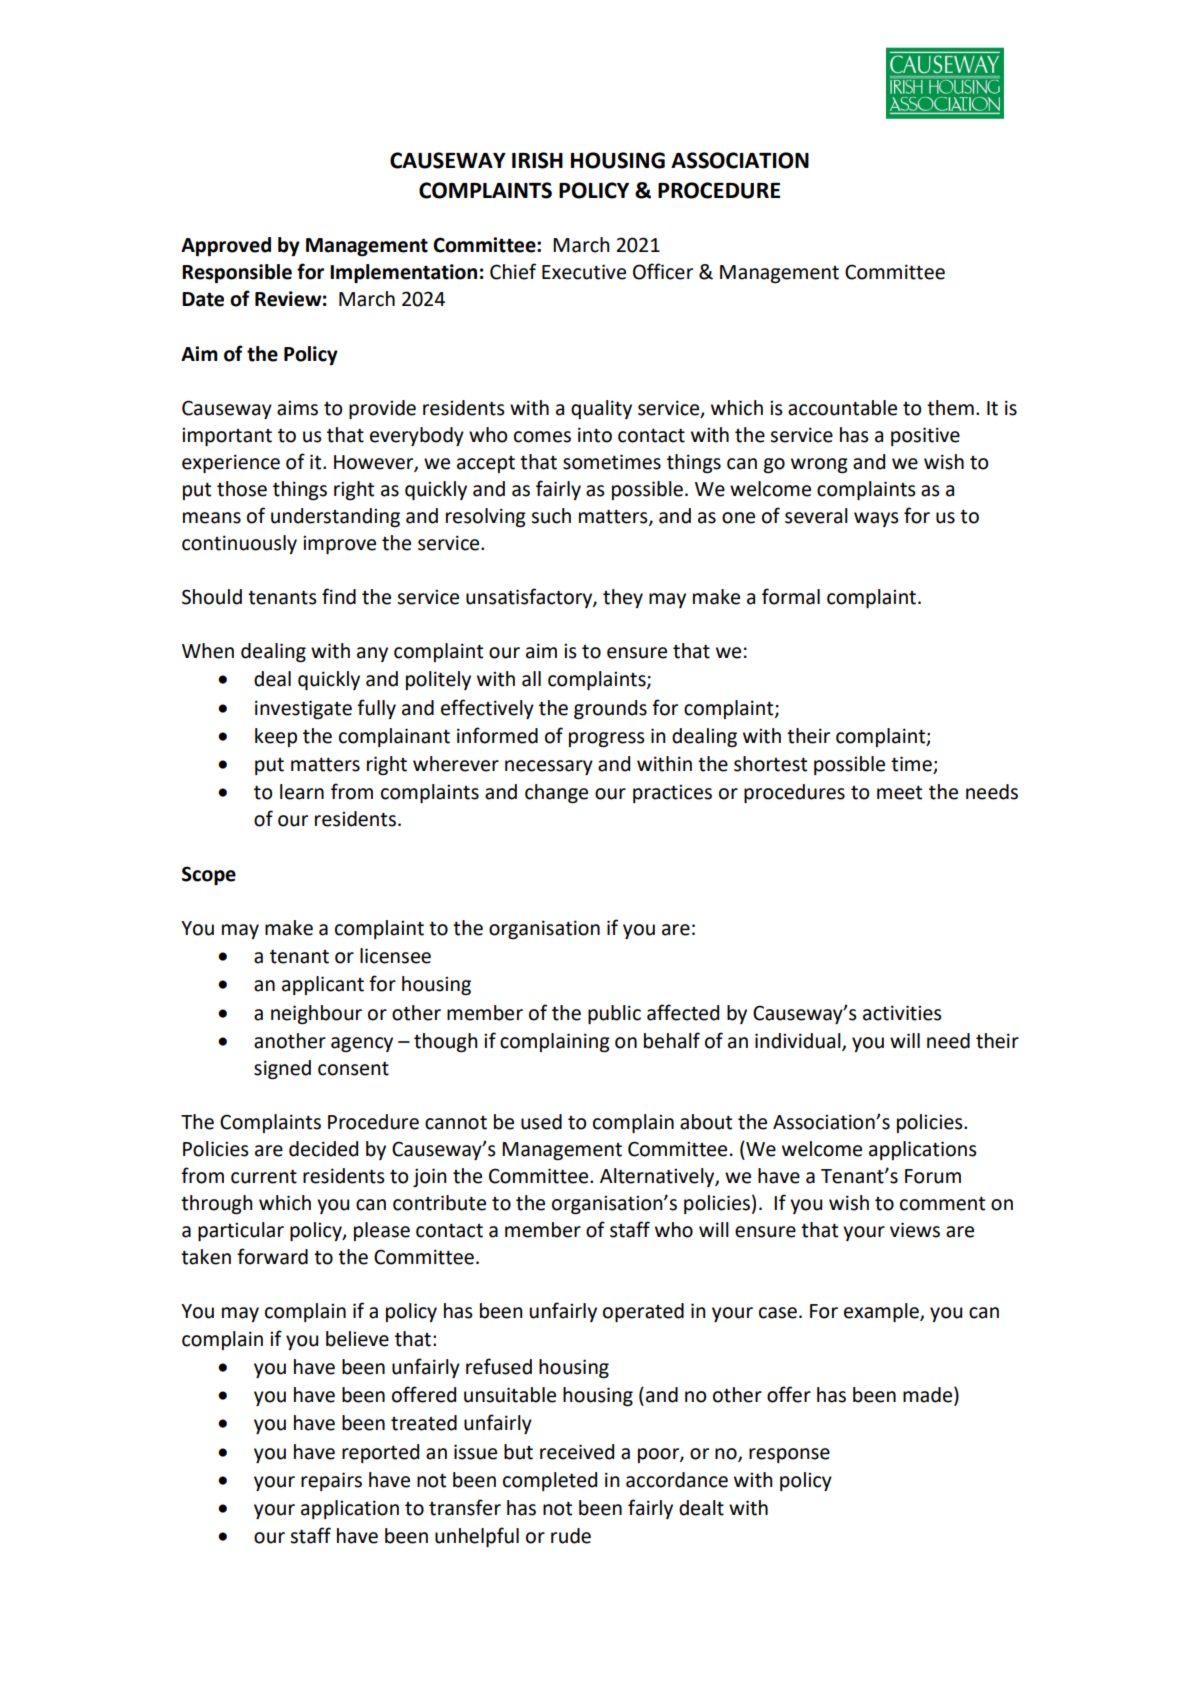 The height and width of the image is (1697, 1200). Describe the element at coordinates (663, 271) in the image. I see `Officer` at that location.
